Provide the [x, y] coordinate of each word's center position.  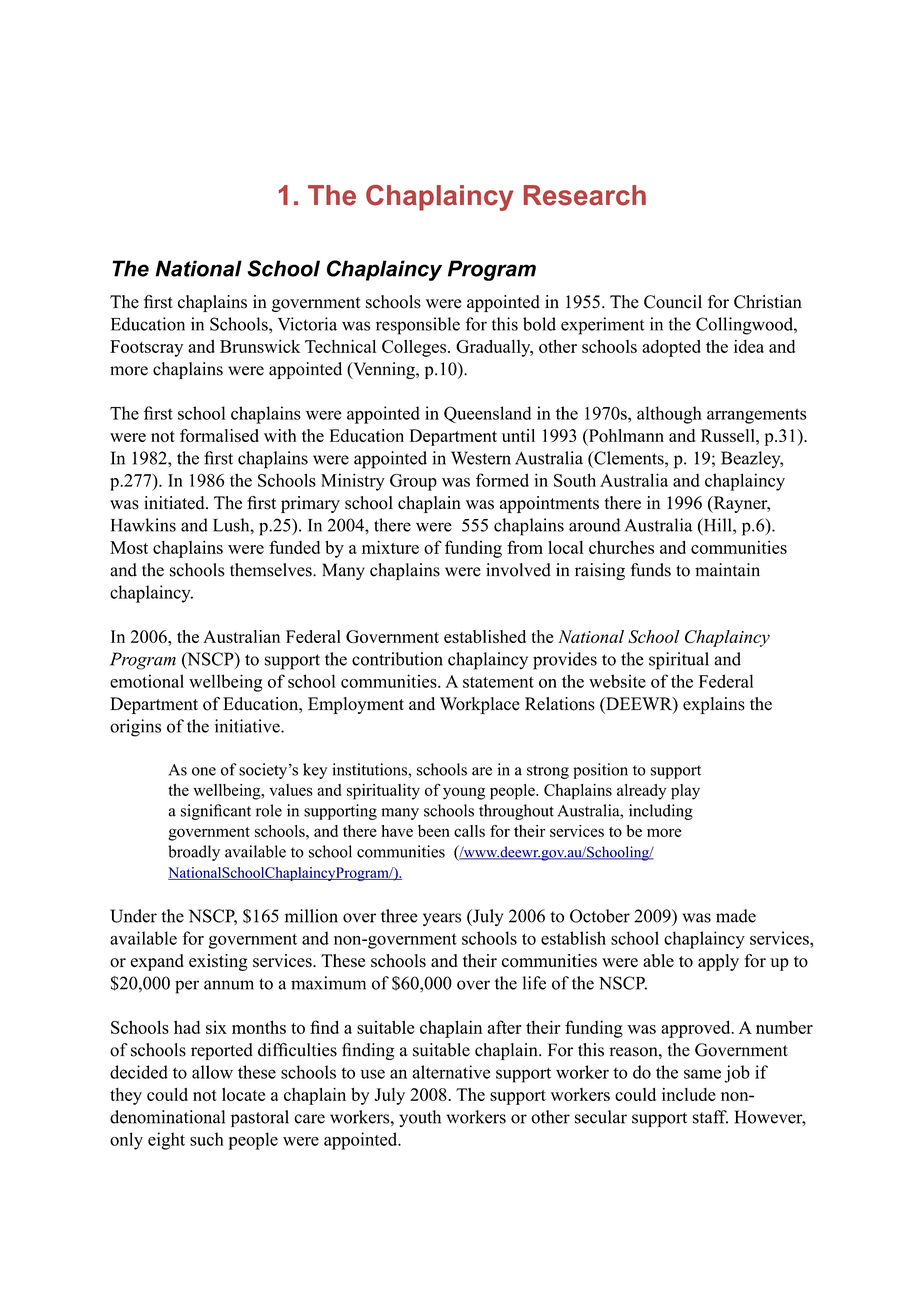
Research [585, 195]
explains [714, 705]
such [207, 1139]
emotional [147, 681]
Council [673, 302]
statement [498, 682]
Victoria [307, 324]
